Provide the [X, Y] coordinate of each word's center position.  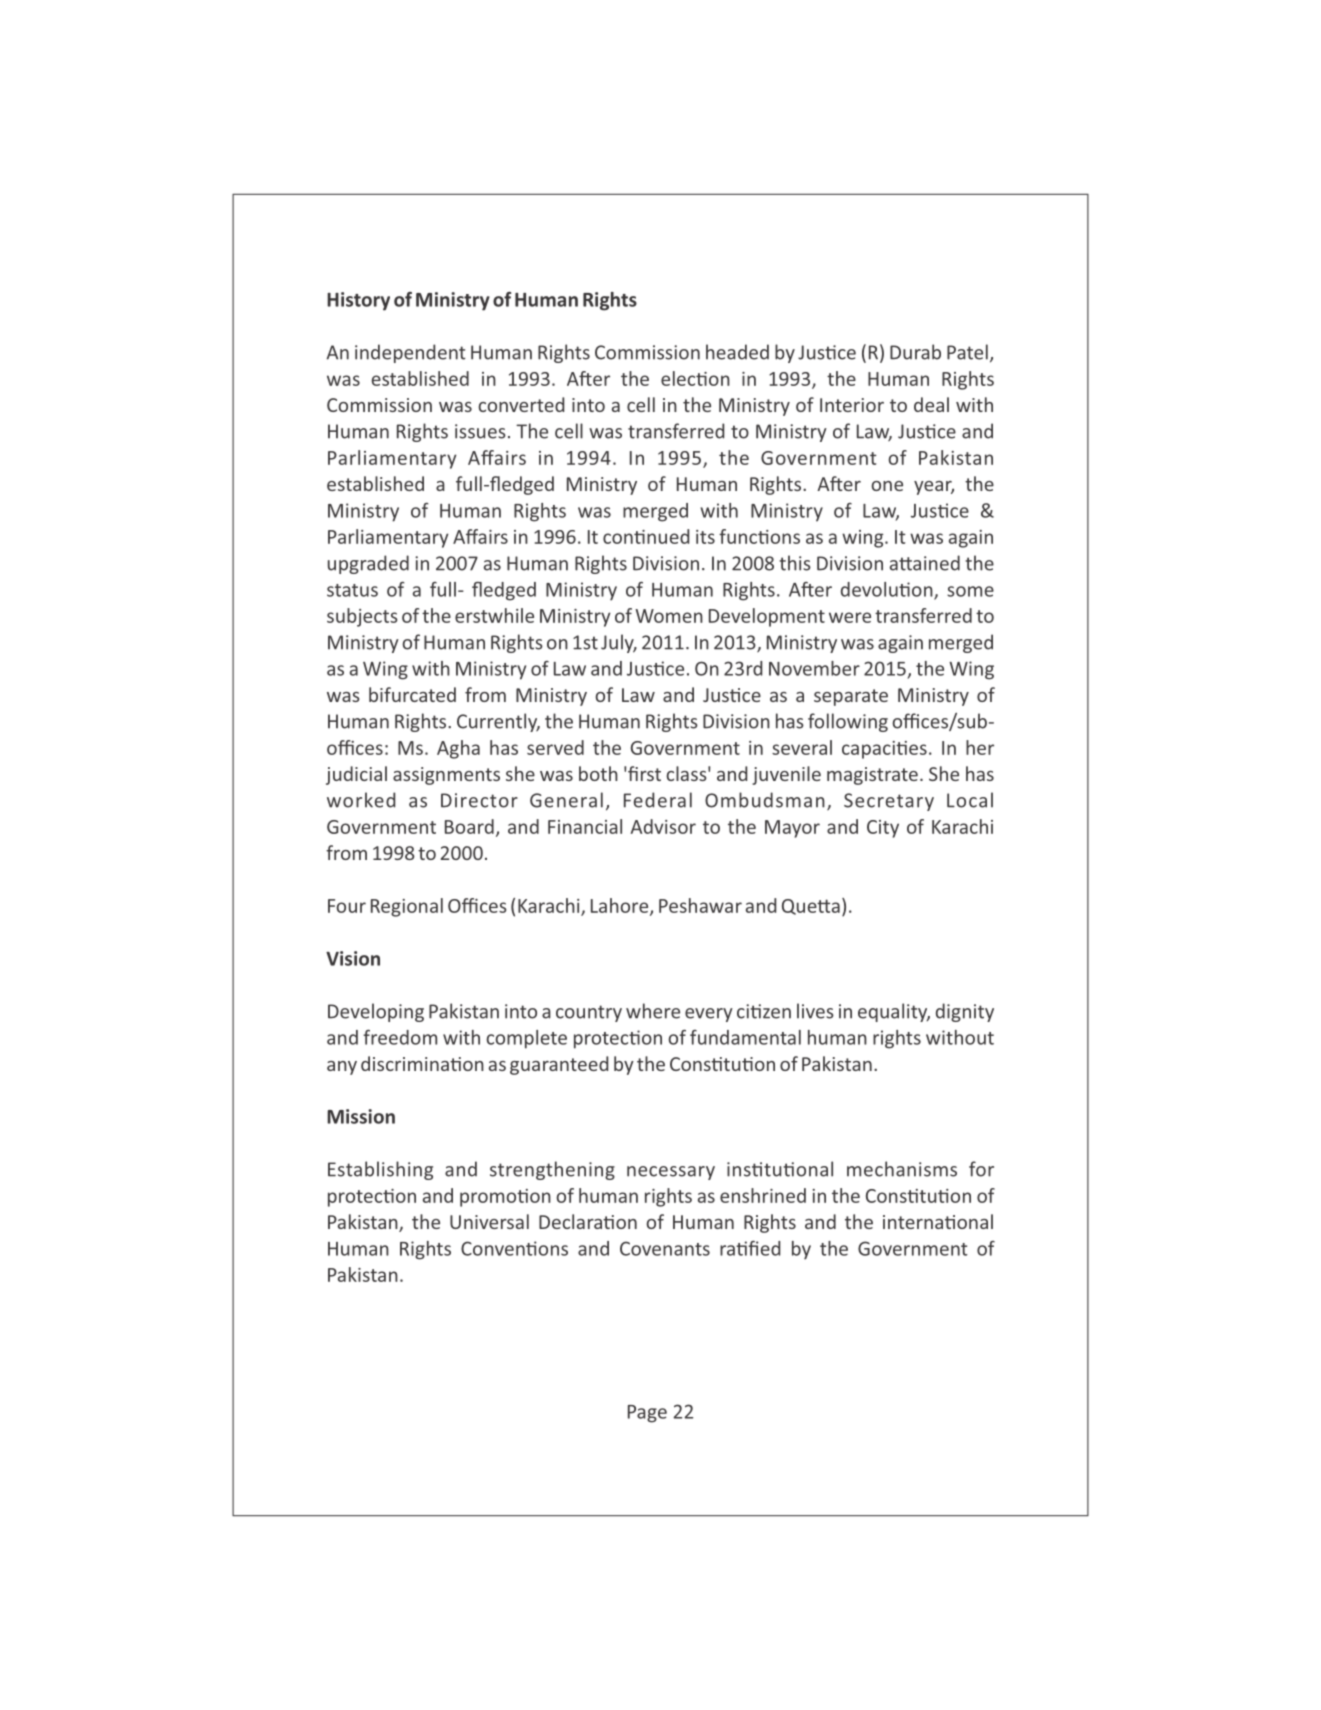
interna [914, 1222]
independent [410, 353]
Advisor [663, 826]
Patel [967, 352]
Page [647, 1414]
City [883, 829]
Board [469, 826]
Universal [489, 1221]
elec [679, 378]
